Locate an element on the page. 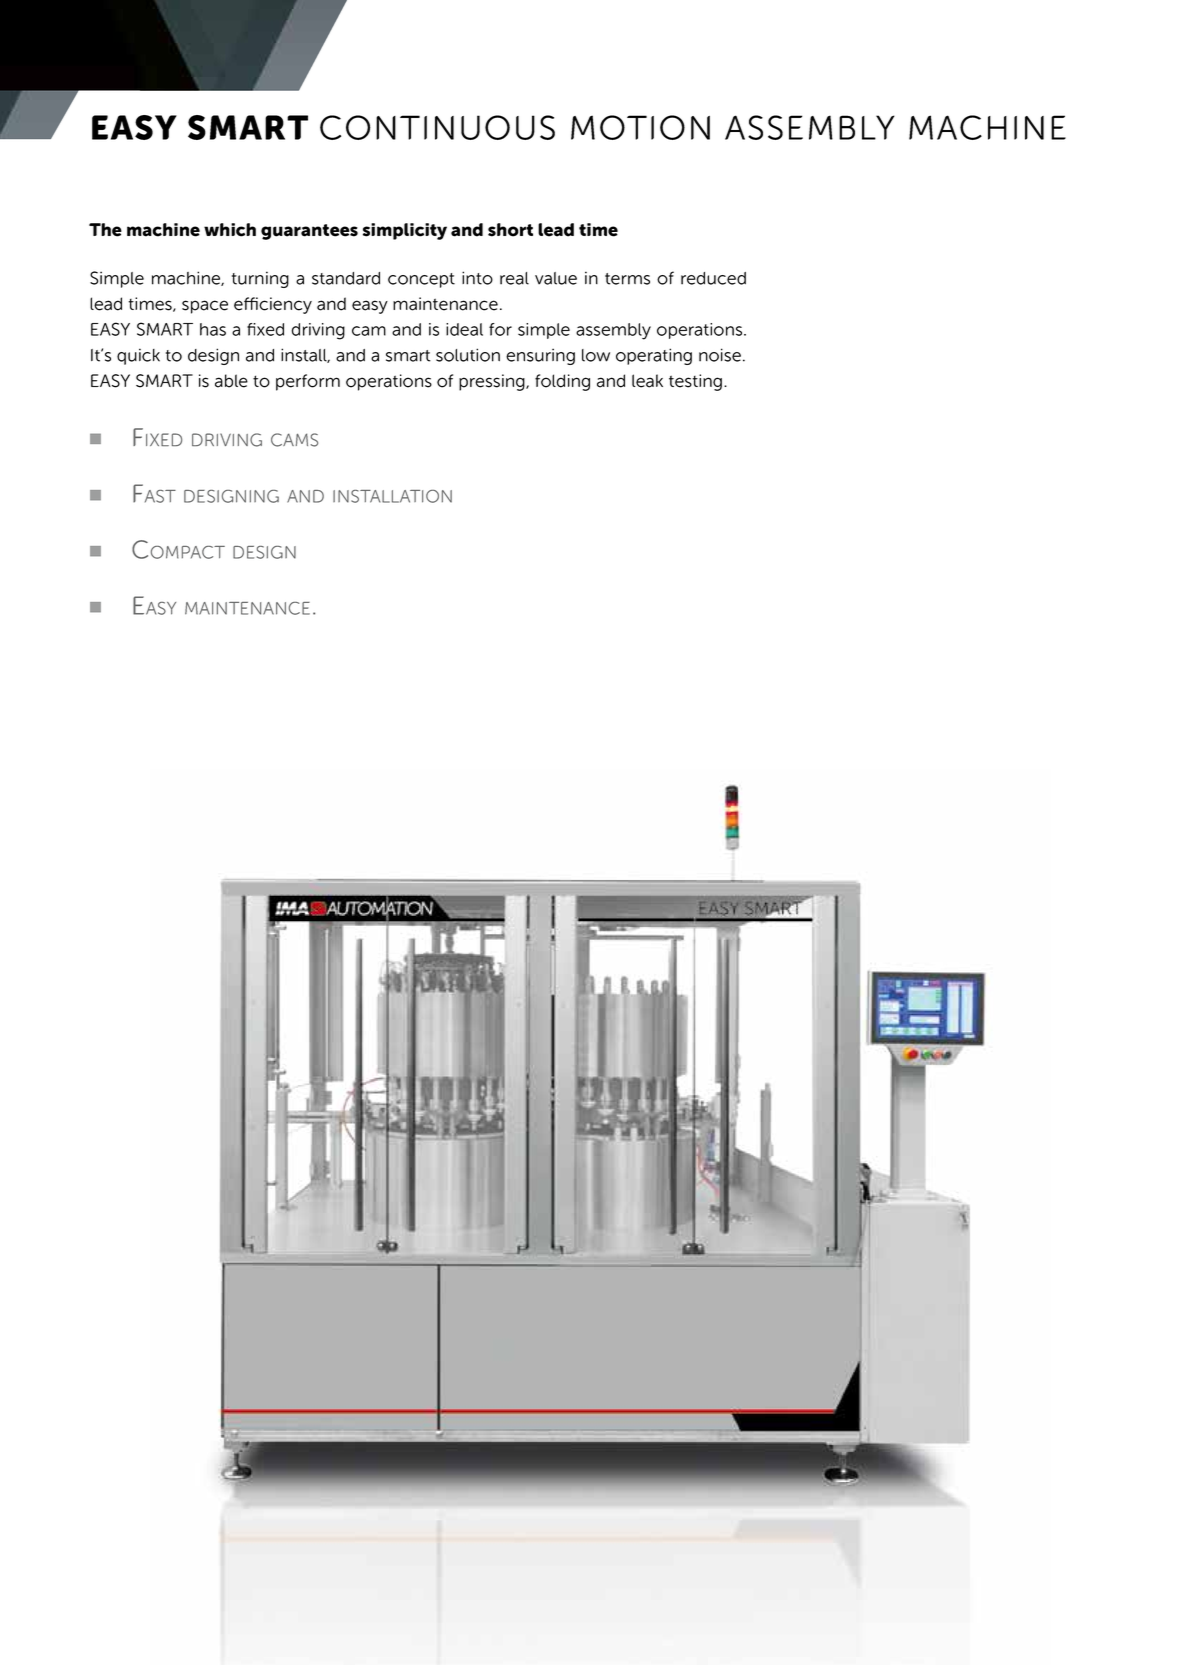  MOTION is located at coordinates (640, 127).
